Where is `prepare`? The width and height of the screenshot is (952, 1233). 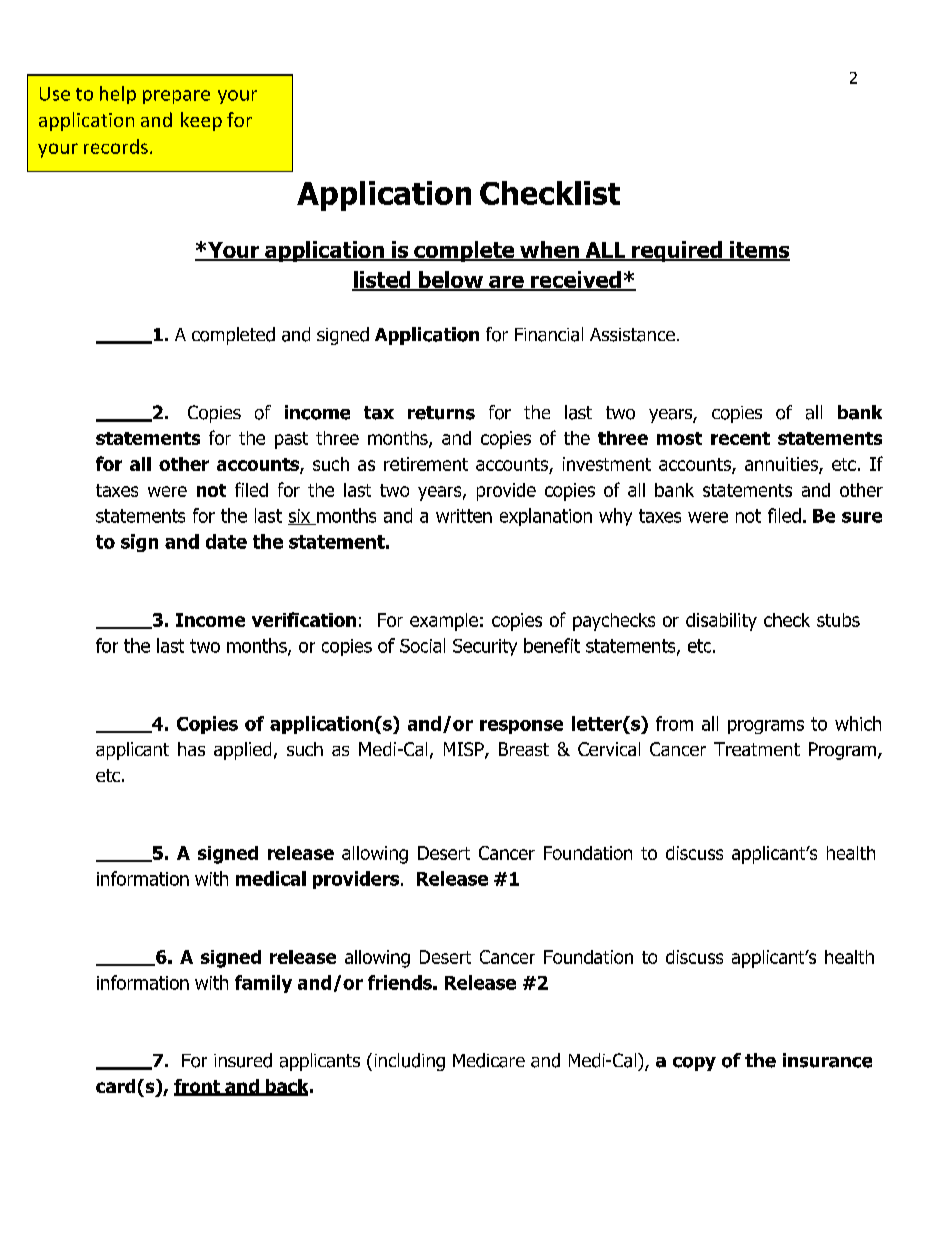
prepare is located at coordinates (176, 97).
